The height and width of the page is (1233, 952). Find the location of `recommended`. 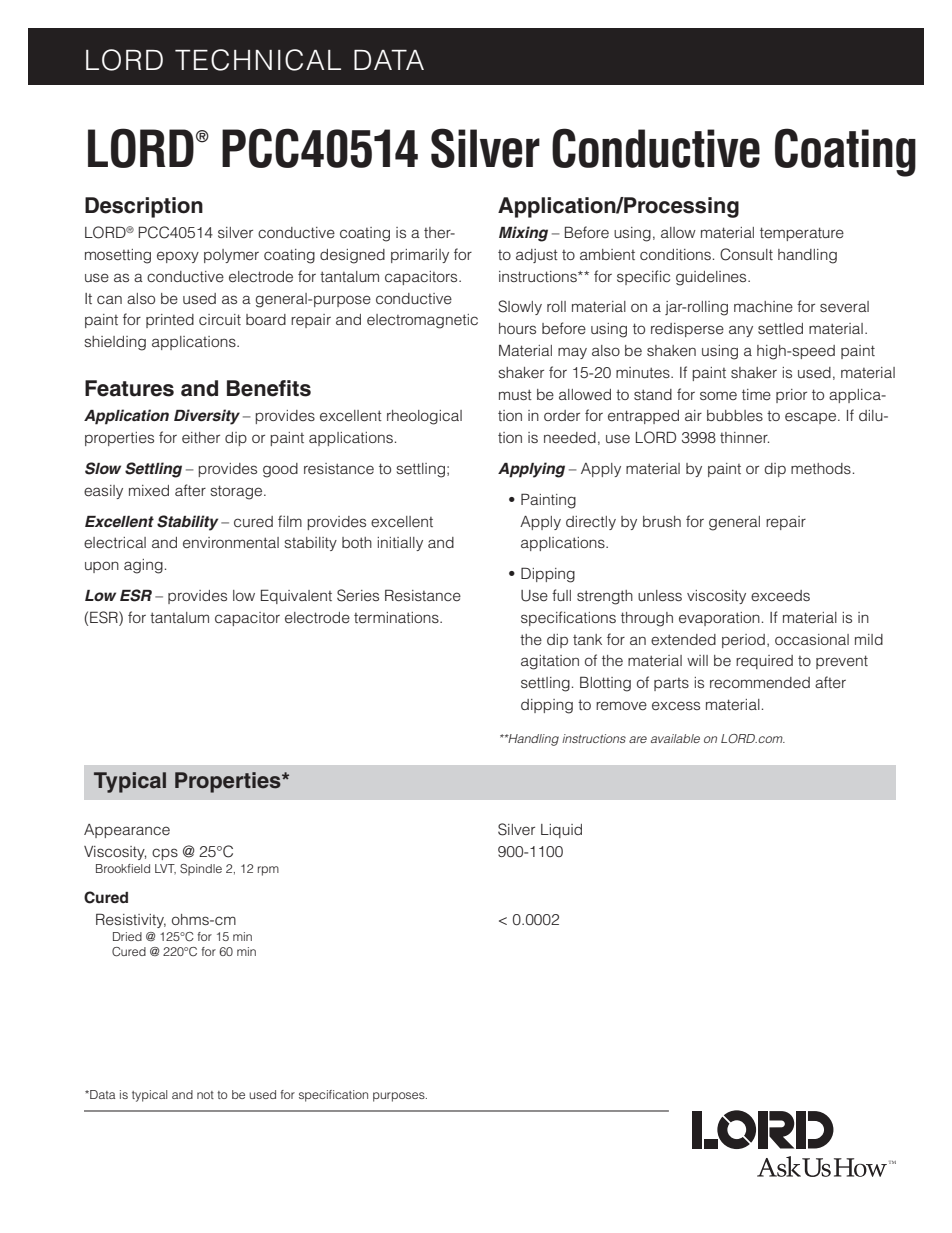

recommended is located at coordinates (760, 683).
